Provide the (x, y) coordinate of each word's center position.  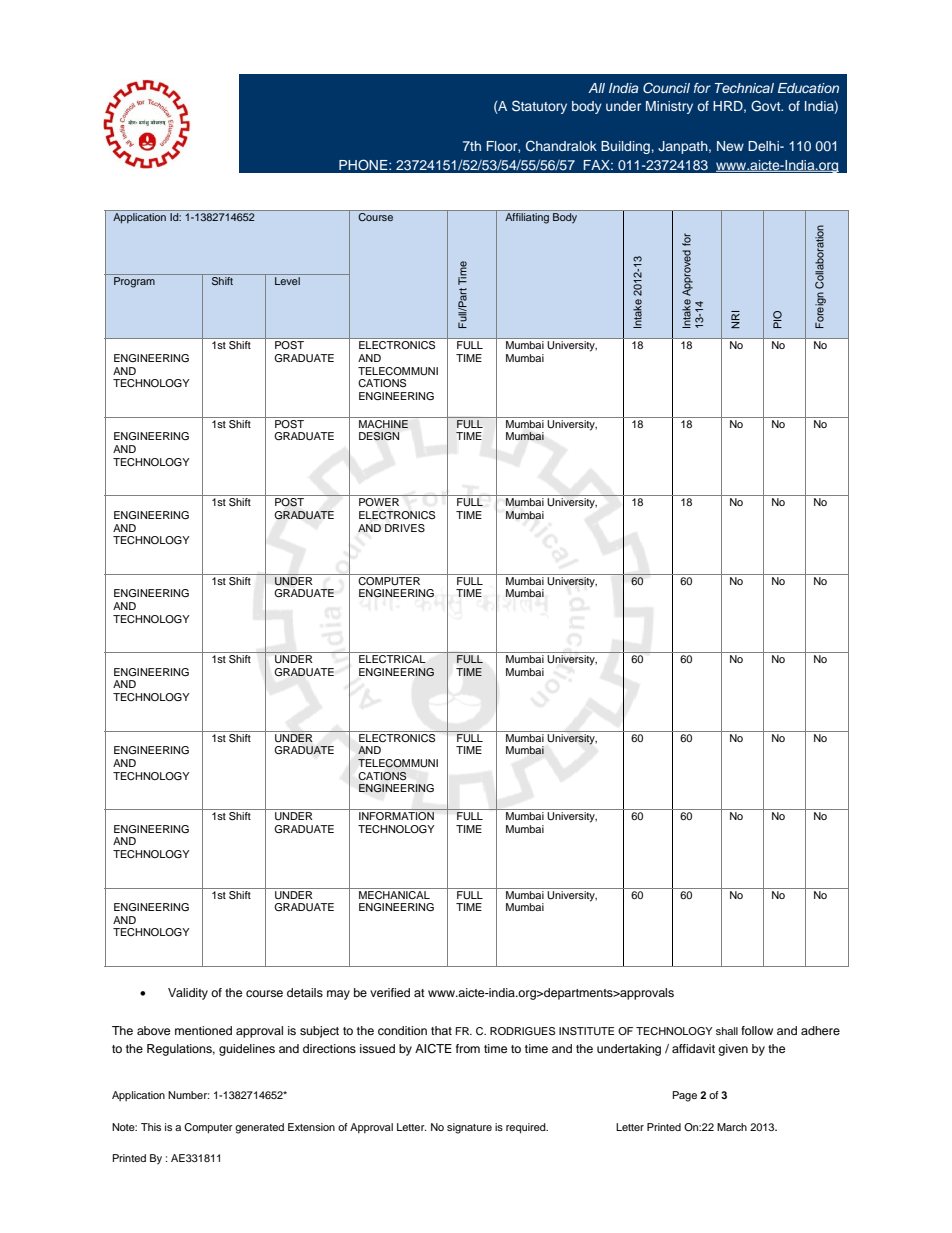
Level (287, 281)
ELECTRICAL (392, 659)
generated (259, 1128)
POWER (379, 502)
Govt (767, 106)
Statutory (539, 107)
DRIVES (405, 528)
